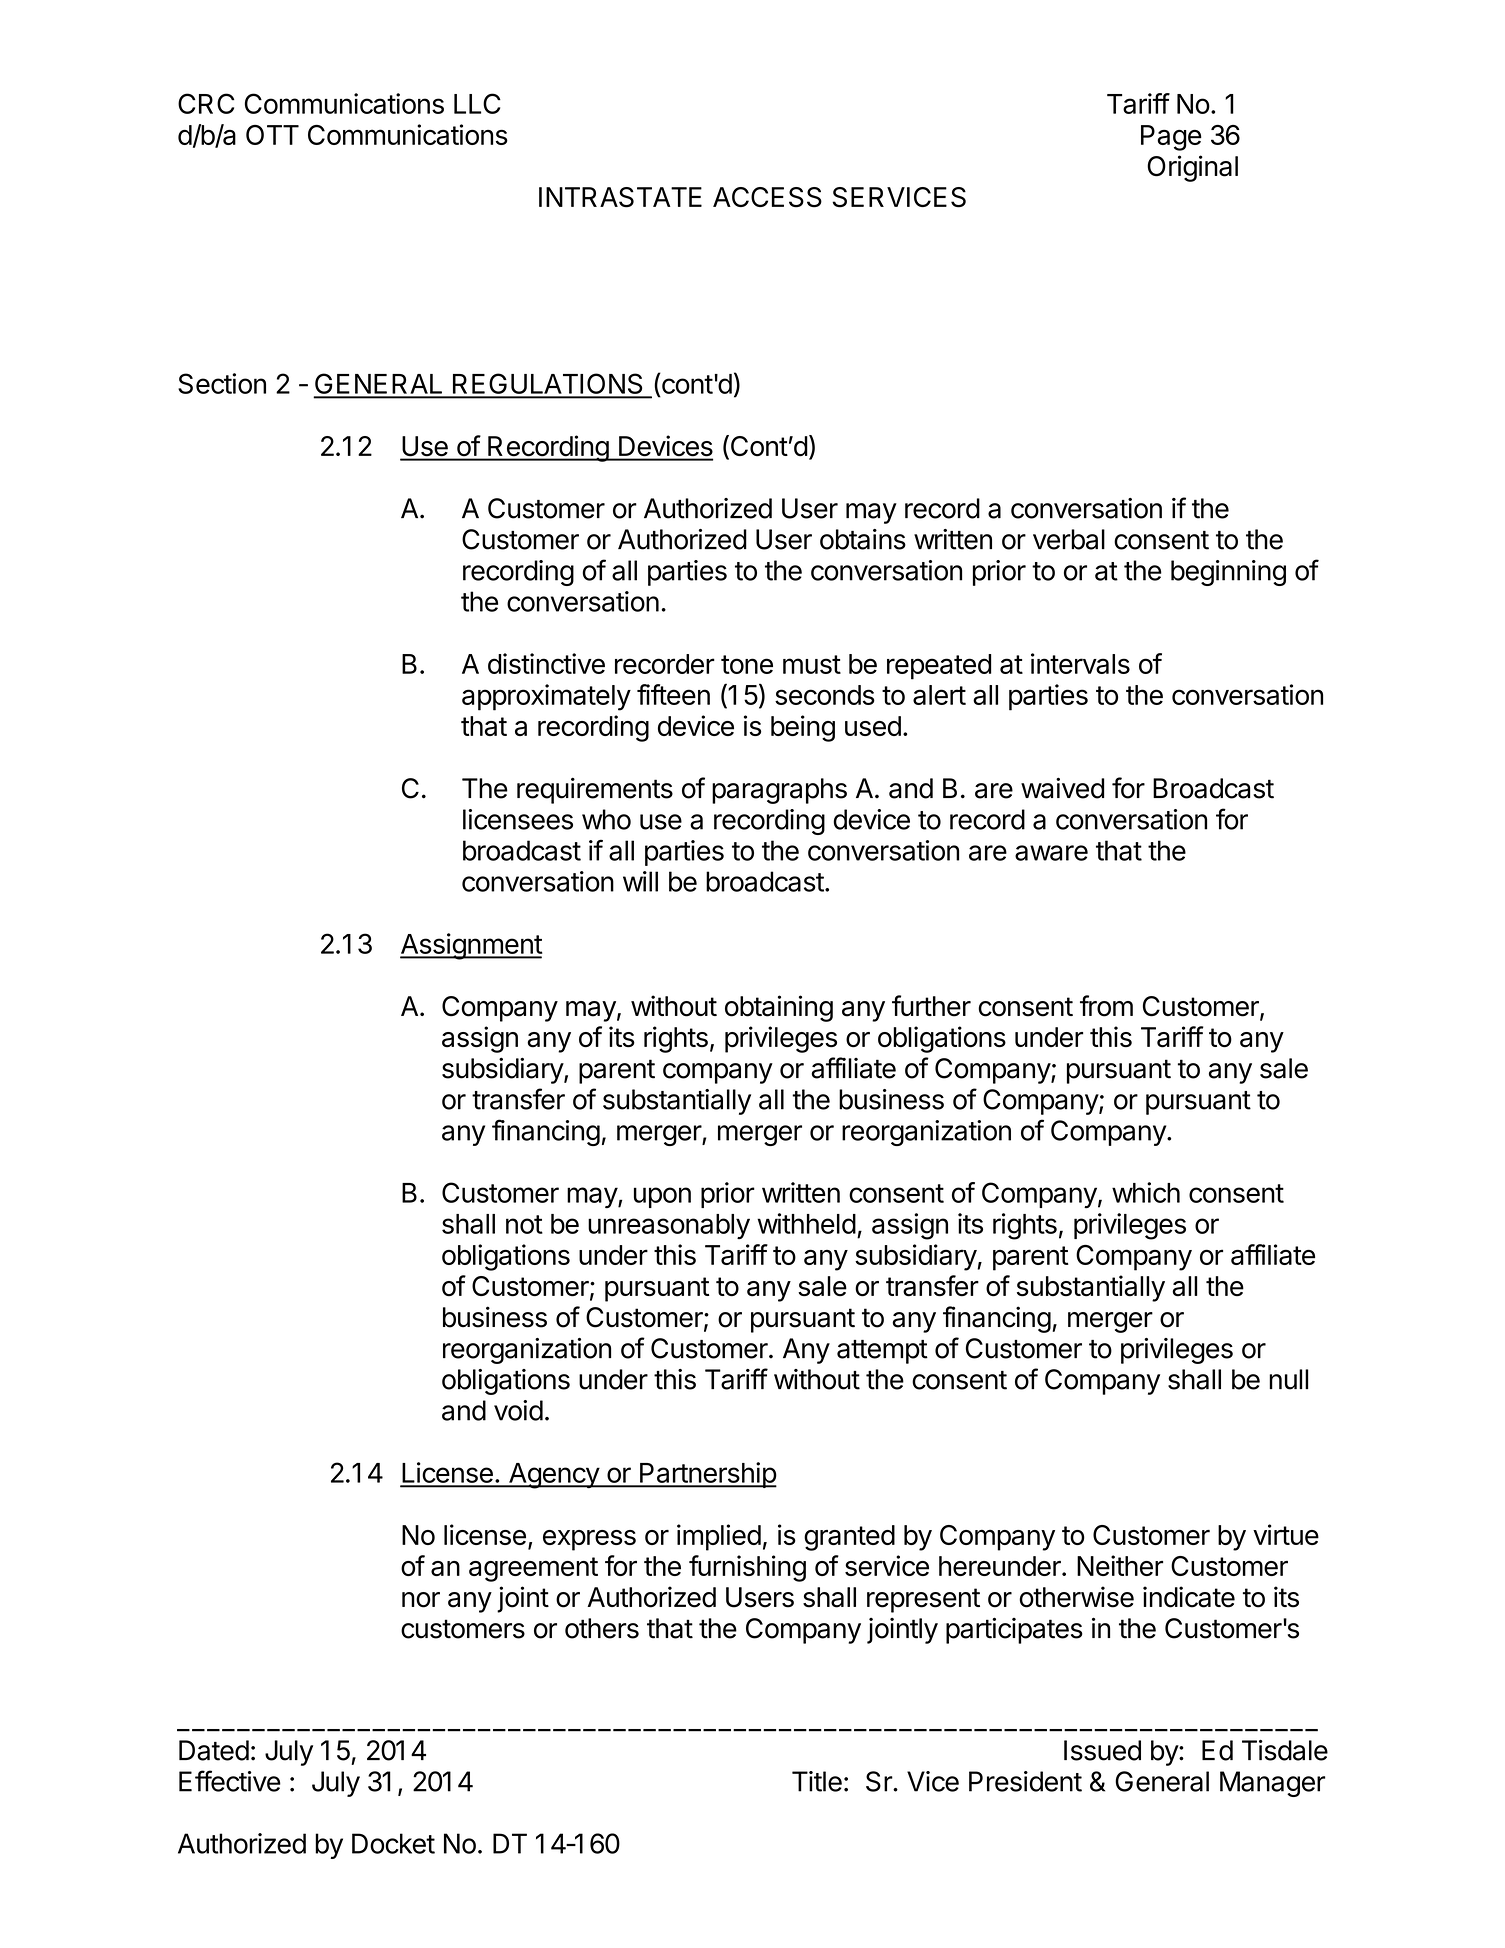 This document has width=1505, height=1948. I want to click on OTT, so click(272, 135).
